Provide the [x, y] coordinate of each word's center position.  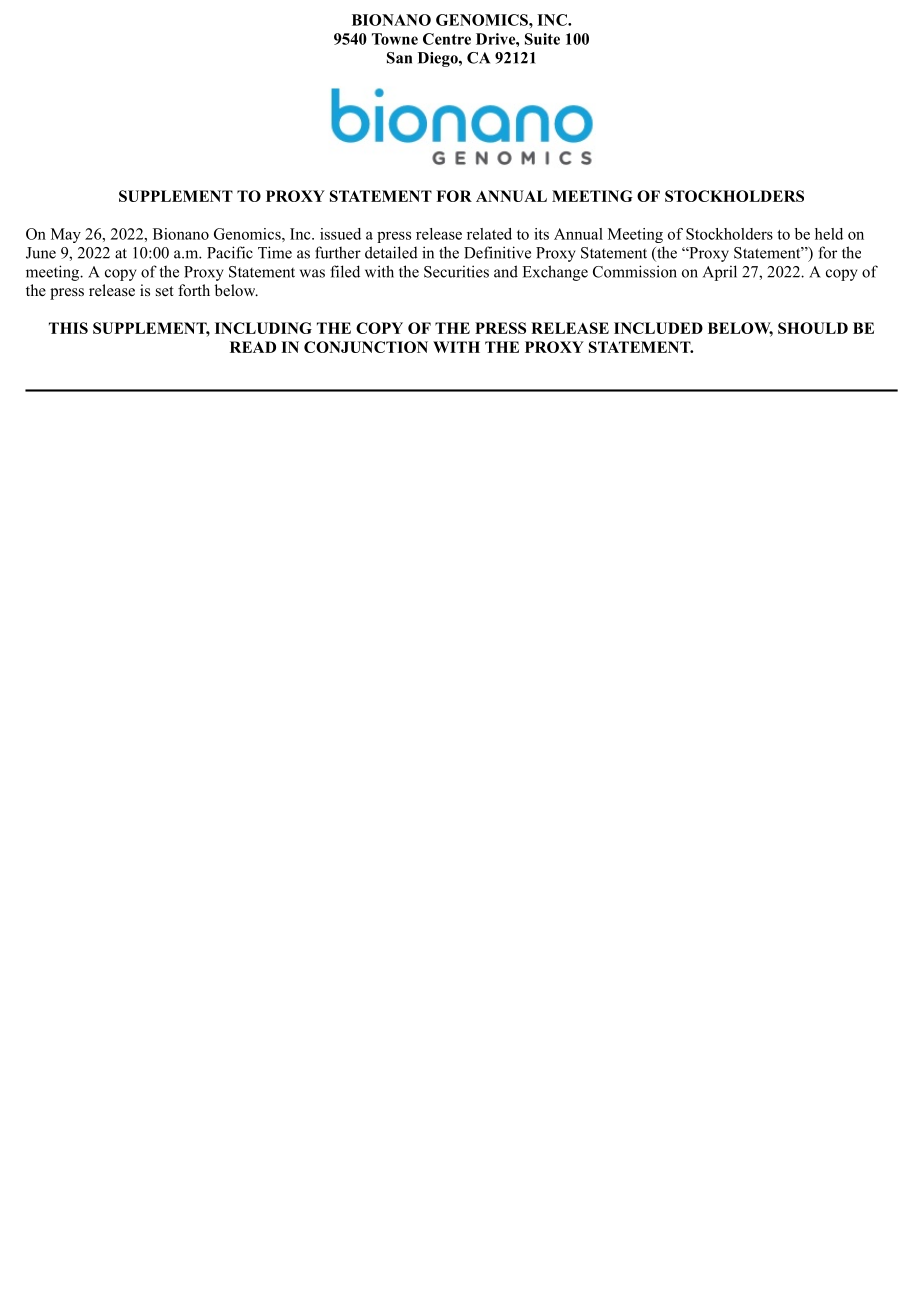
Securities [456, 271]
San [399, 58]
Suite [542, 39]
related [489, 234]
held [829, 234]
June [41, 253]
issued [340, 234]
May [66, 235]
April [720, 273]
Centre [447, 39]
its [541, 234]
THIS [68, 328]
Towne [395, 39]
